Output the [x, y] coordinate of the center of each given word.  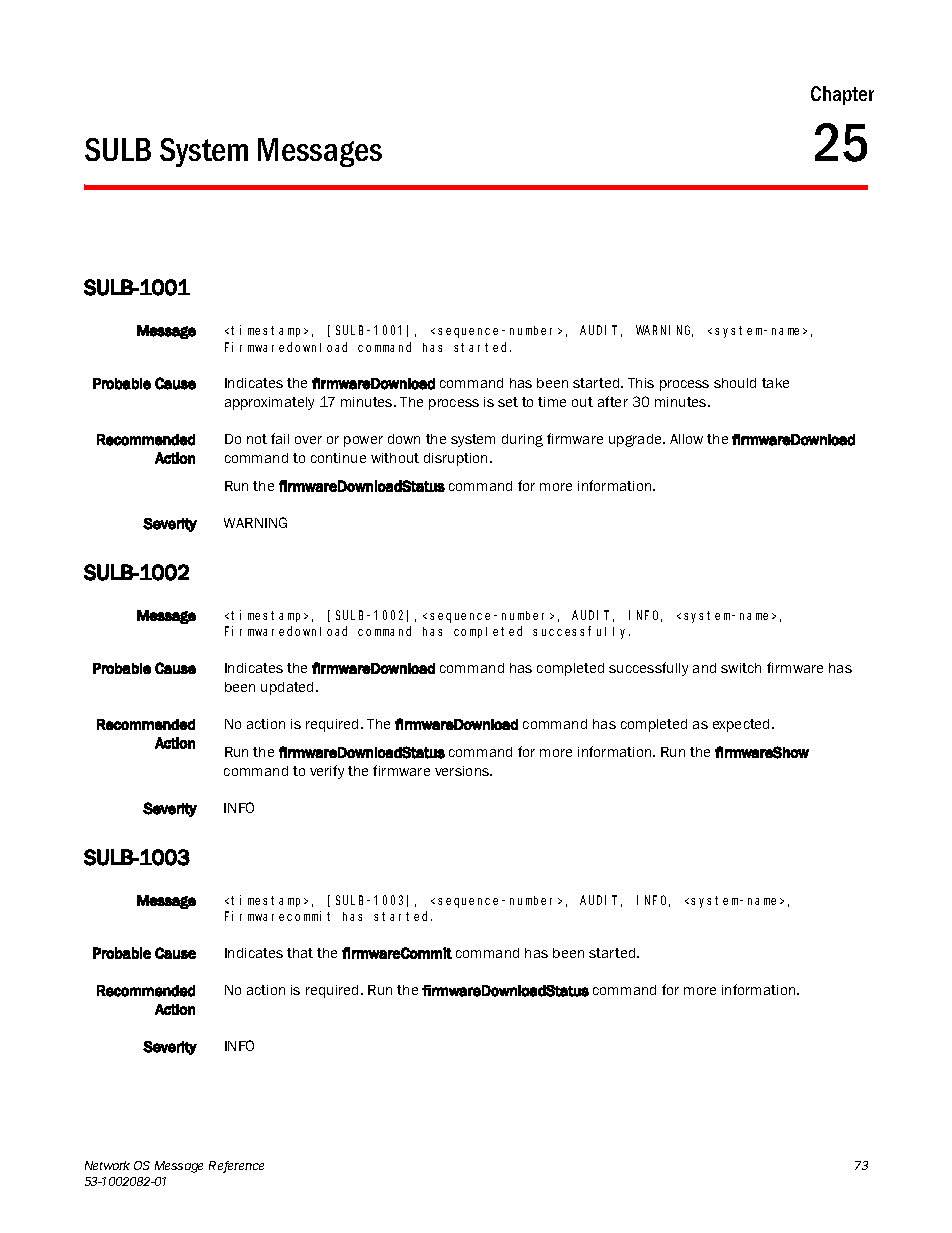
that [300, 953]
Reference [236, 1167]
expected [743, 725]
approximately [269, 403]
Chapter [842, 95]
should [735, 383]
